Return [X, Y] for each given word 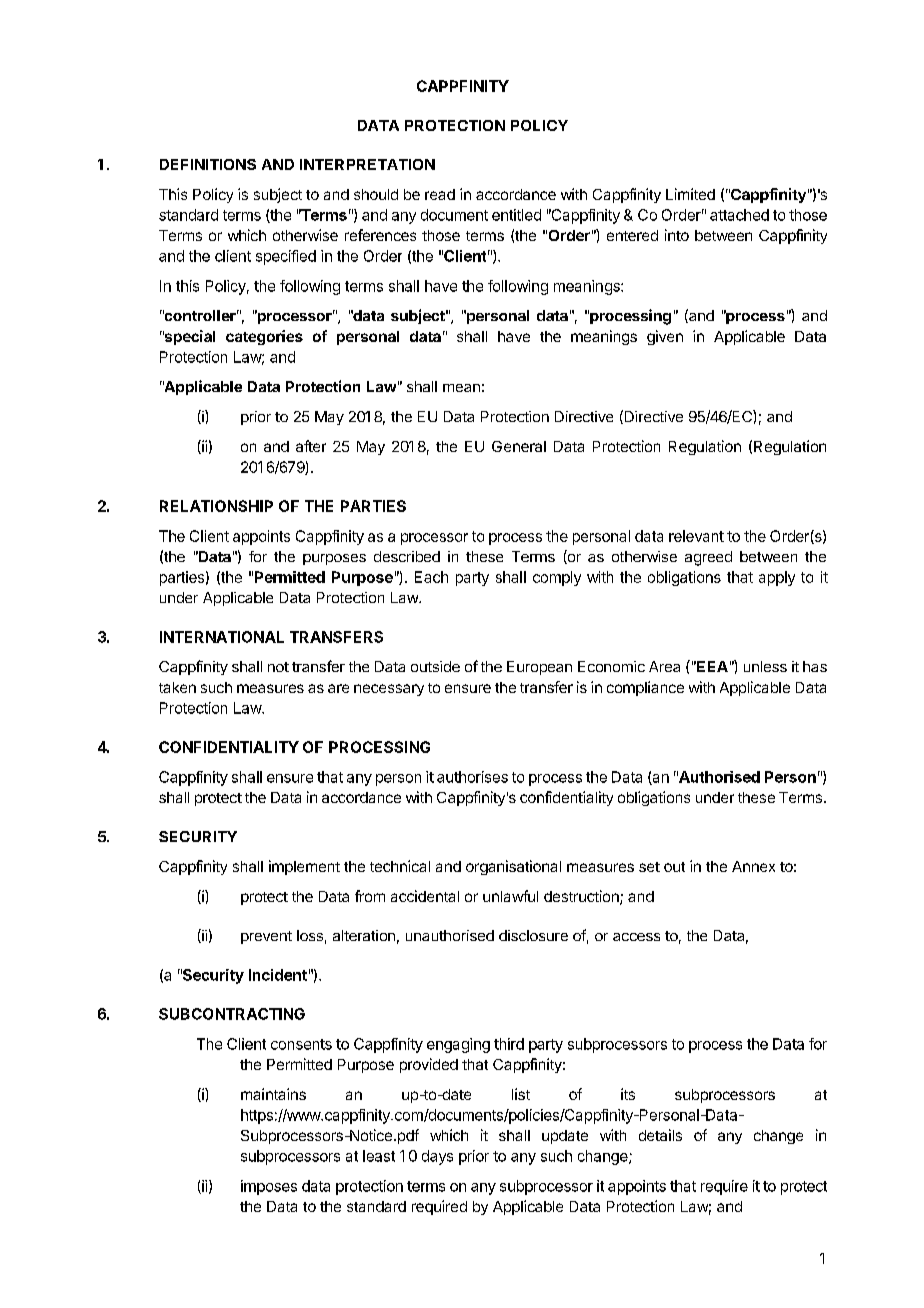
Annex [753, 866]
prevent [266, 937]
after [311, 446]
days [437, 1157]
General [519, 446]
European [539, 668]
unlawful [510, 896]
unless [765, 666]
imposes [269, 1187]
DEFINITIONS [208, 164]
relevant [696, 536]
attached [739, 215]
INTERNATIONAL [222, 637]
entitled [516, 215]
